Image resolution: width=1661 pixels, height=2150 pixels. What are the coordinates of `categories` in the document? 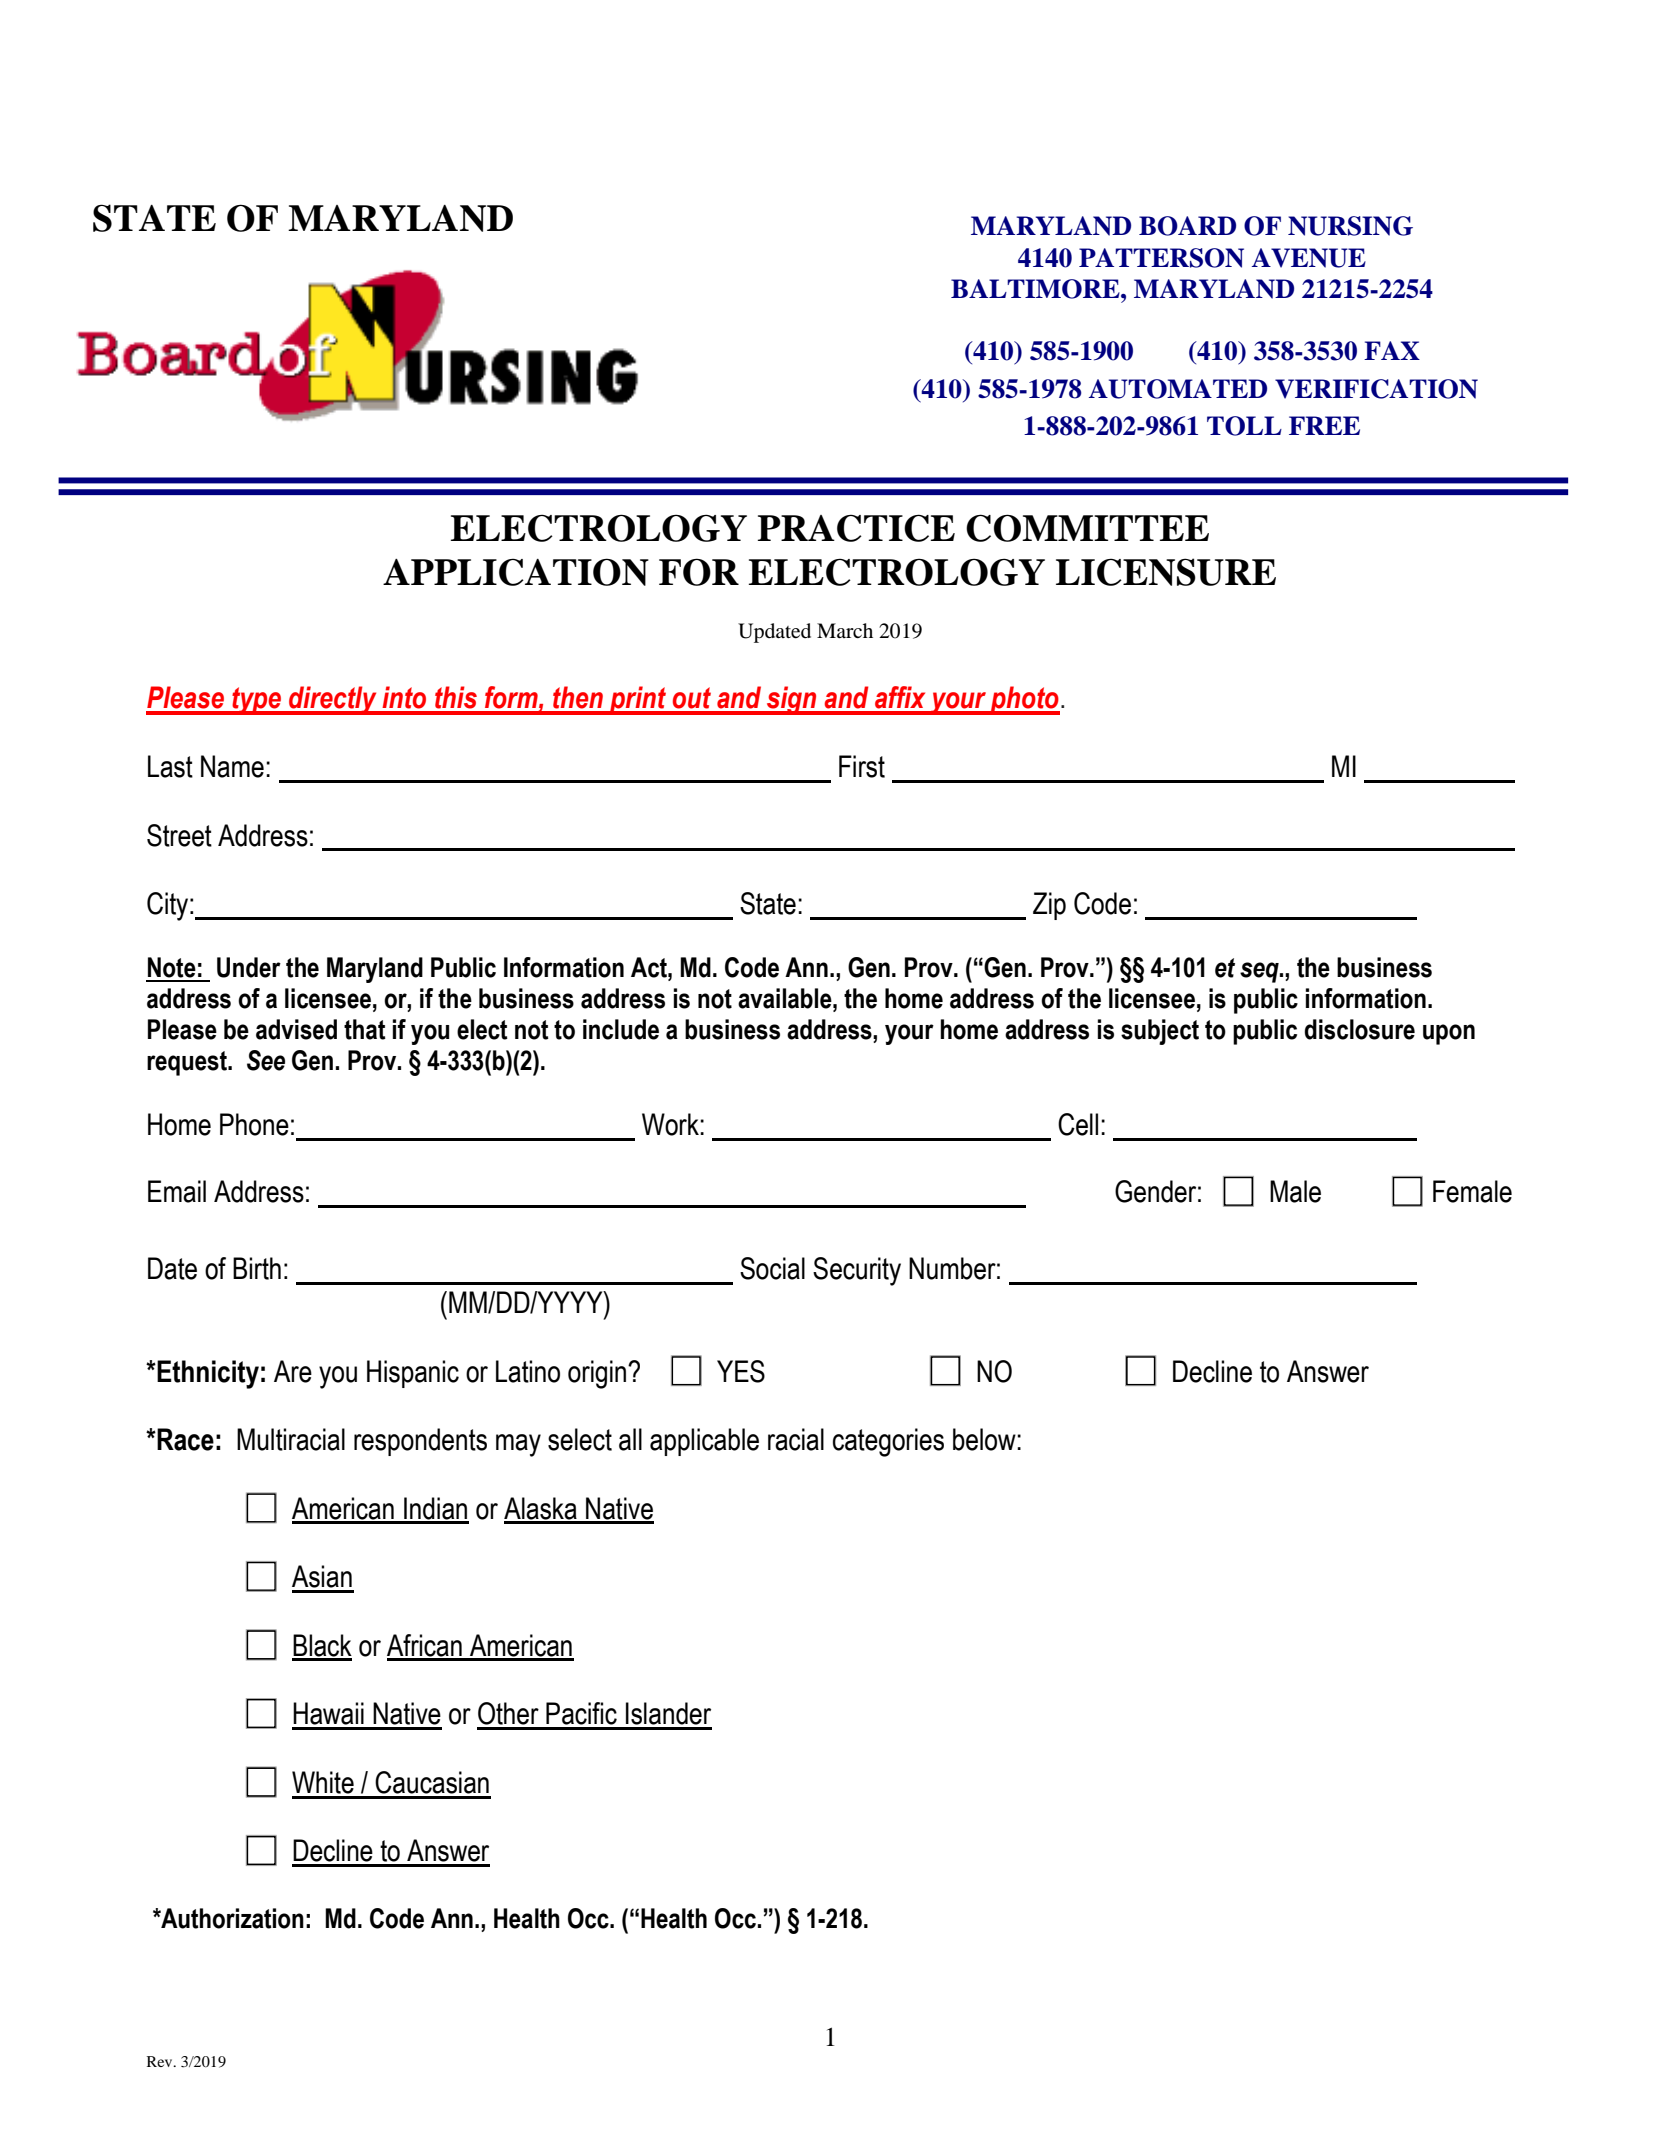 It's located at (888, 1442).
